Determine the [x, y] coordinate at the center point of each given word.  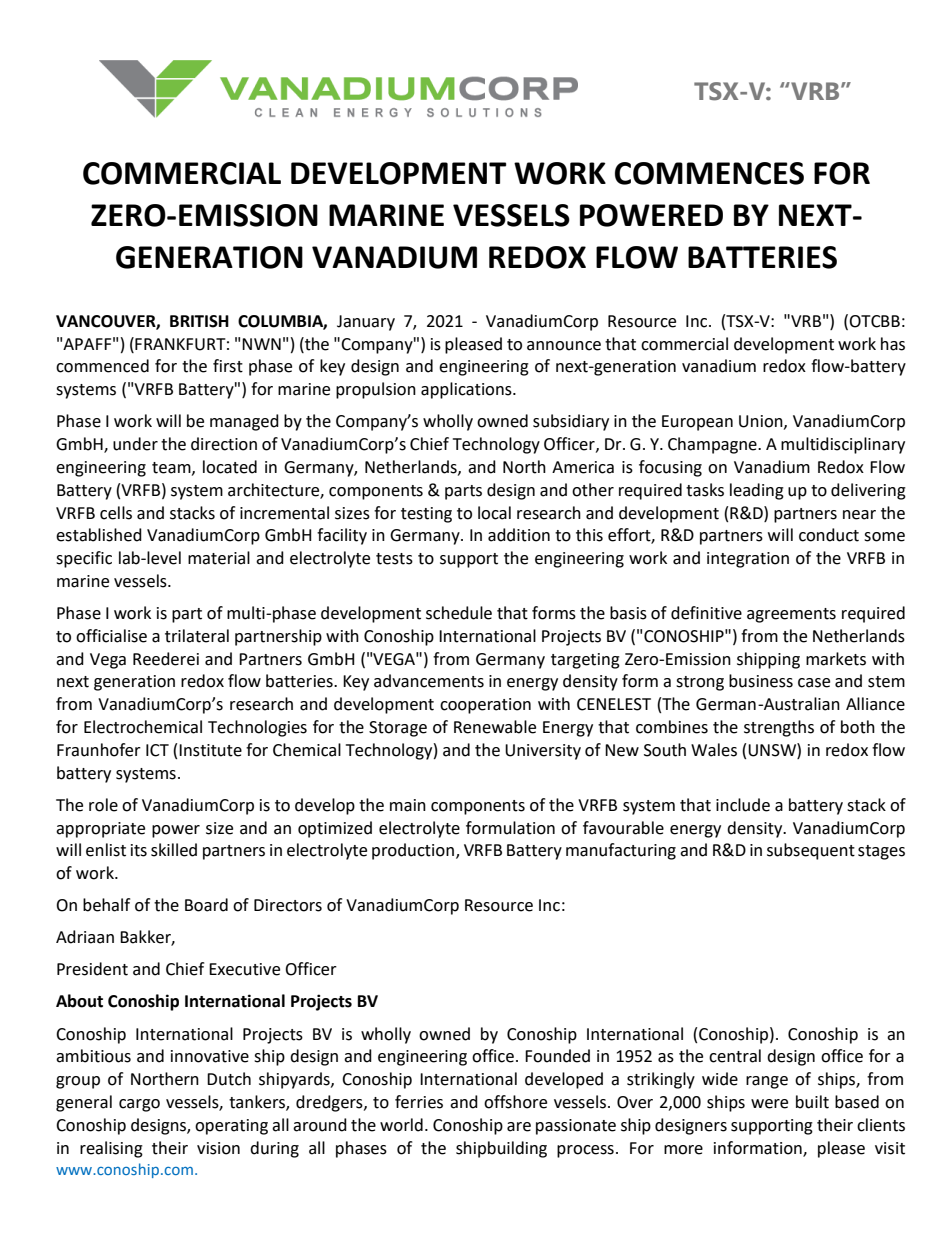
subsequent [811, 851]
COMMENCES [709, 173]
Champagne [713, 445]
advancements [429, 681]
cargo [139, 1105]
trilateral [197, 636]
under [135, 444]
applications [467, 390]
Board [206, 905]
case [814, 683]
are [519, 1127]
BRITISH [199, 321]
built [812, 1102]
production [413, 851]
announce [564, 346]
